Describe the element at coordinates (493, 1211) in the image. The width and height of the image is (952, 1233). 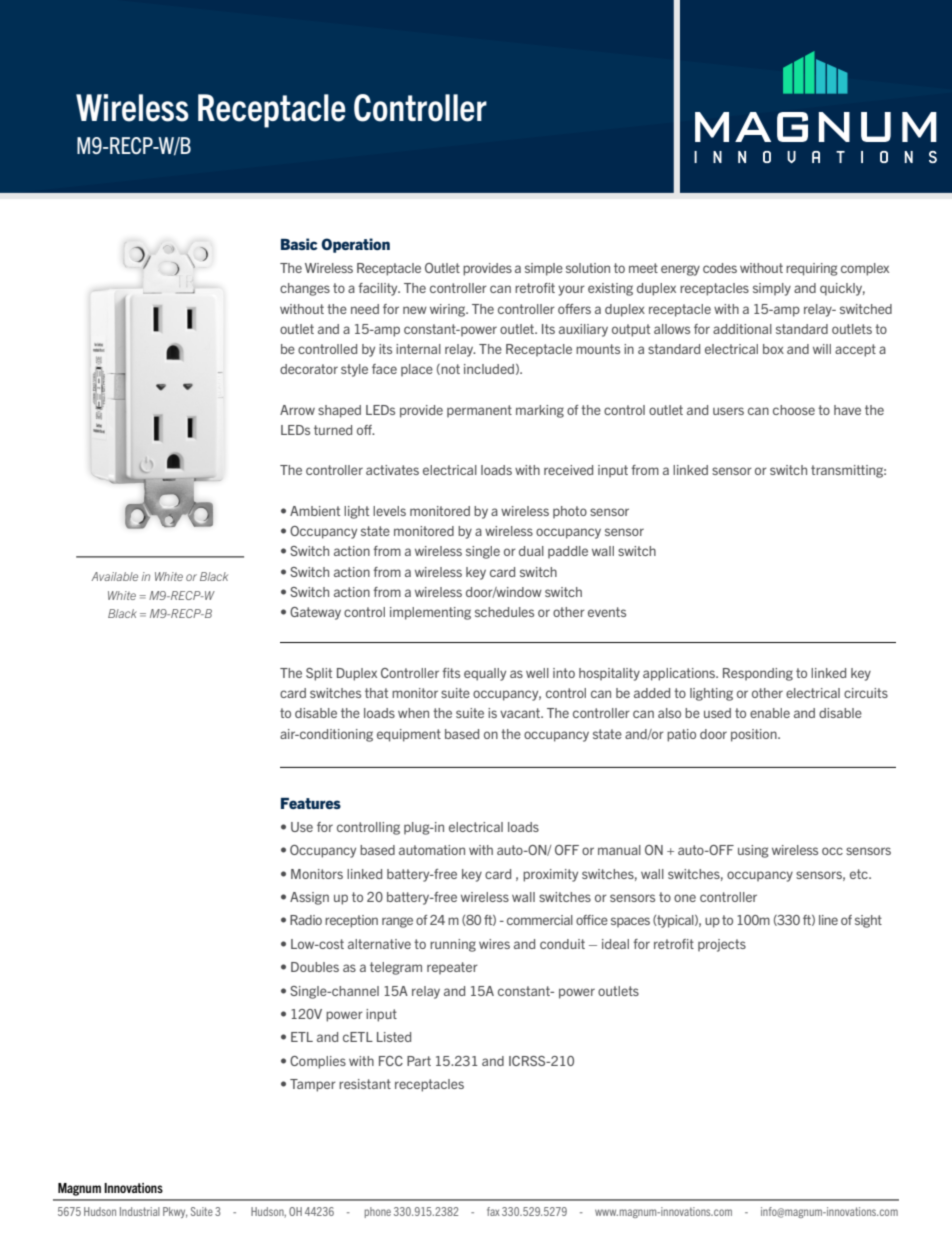
I see `fax` at that location.
